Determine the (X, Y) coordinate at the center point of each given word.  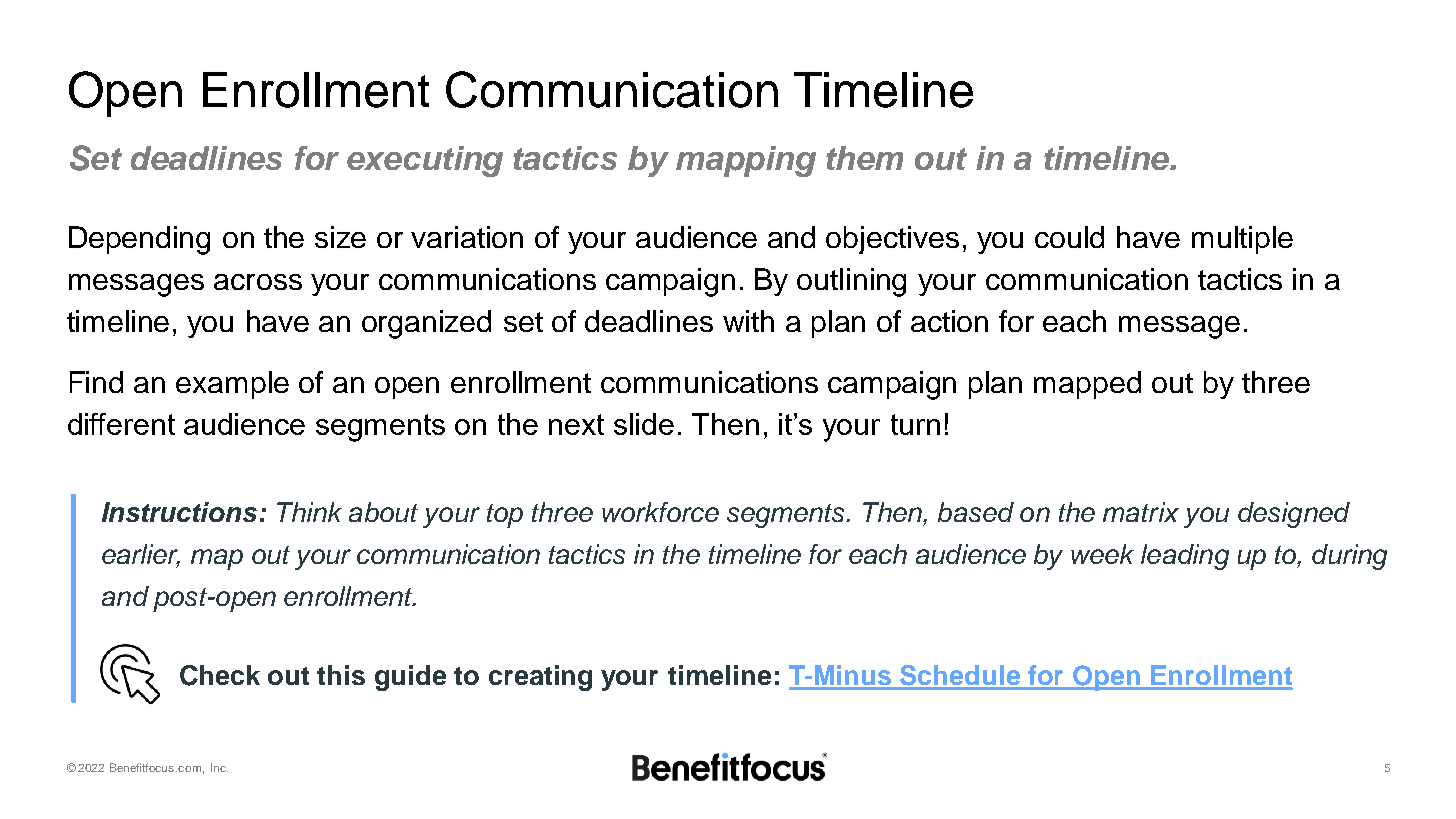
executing (425, 161)
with (748, 321)
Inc (219, 767)
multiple (1242, 240)
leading (1185, 557)
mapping (746, 161)
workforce (660, 512)
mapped (1087, 385)
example (232, 385)
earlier (141, 555)
